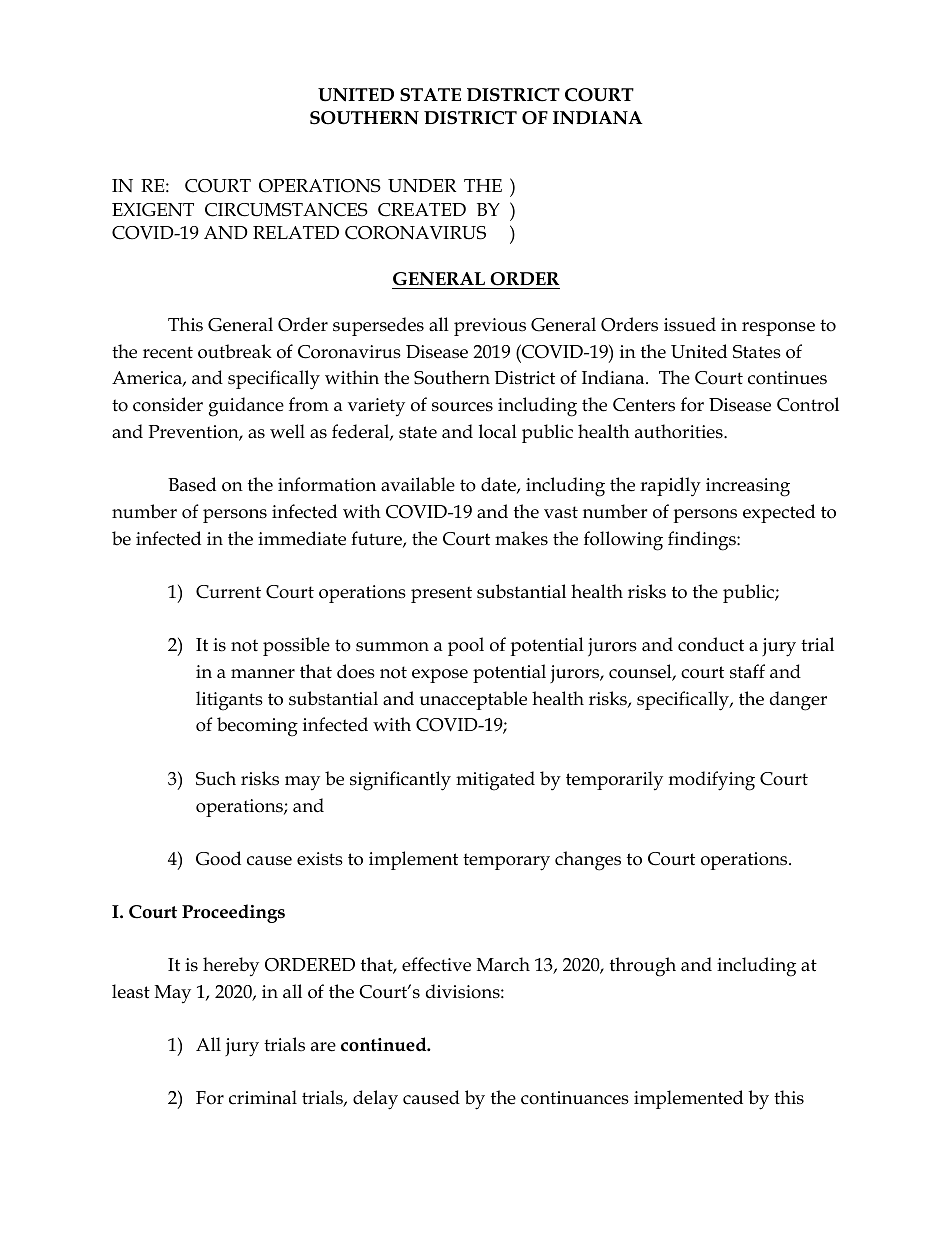  Describe the element at coordinates (748, 487) in the page. I see `increasing` at that location.
